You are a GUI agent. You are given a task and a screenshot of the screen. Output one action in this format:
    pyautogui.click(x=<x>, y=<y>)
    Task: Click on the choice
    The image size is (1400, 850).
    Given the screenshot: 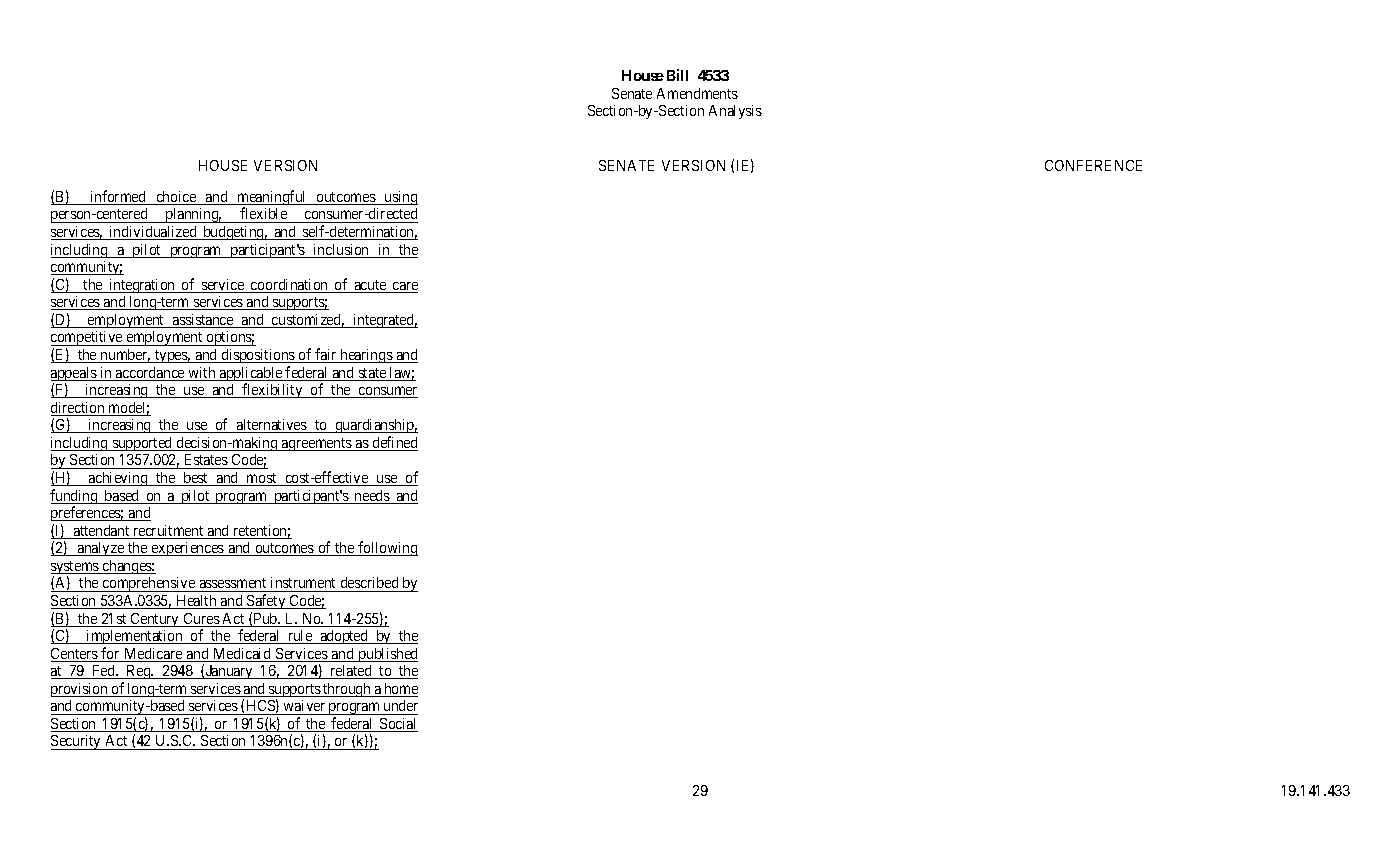 What is the action you would take?
    pyautogui.click(x=176, y=198)
